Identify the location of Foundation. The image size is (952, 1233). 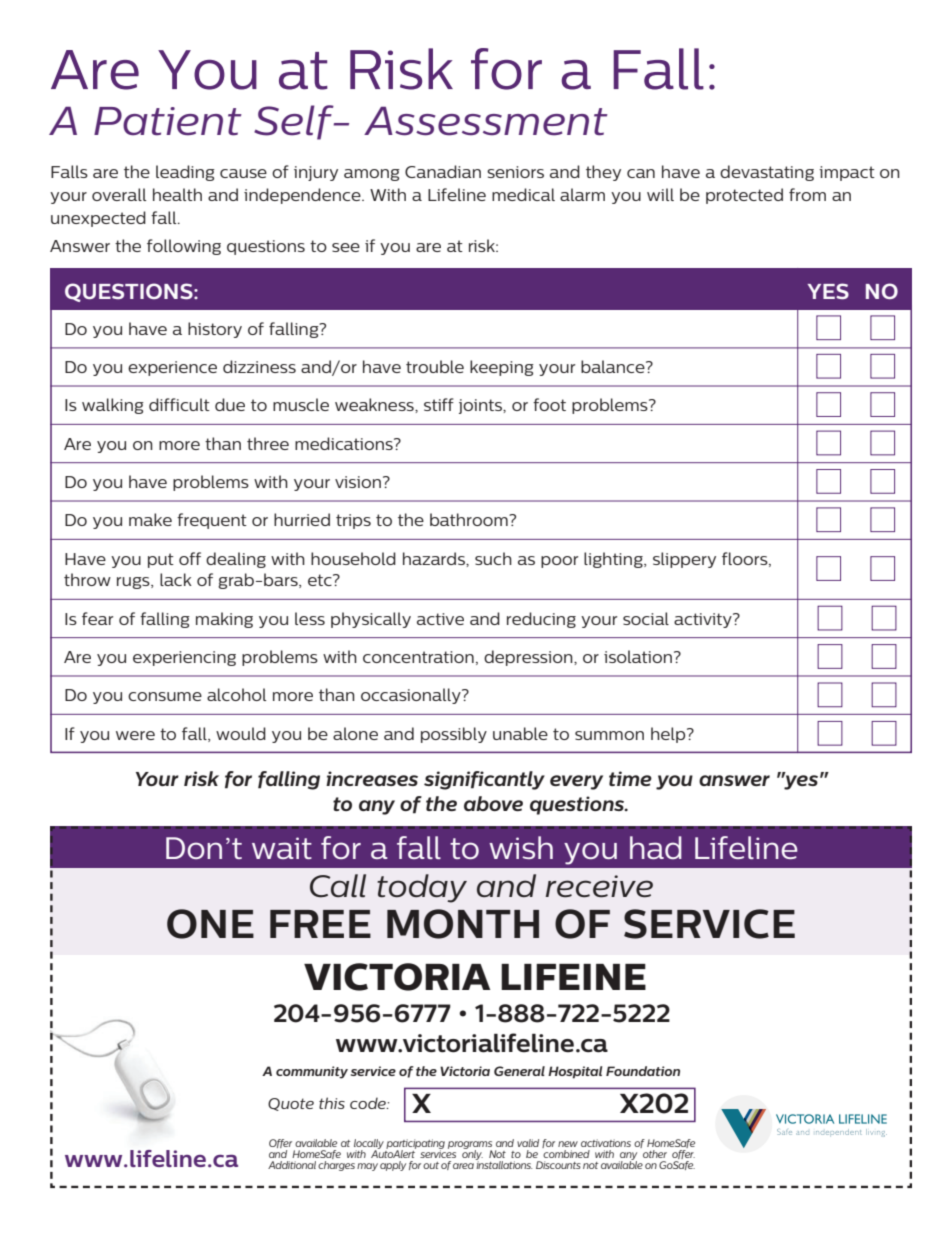
(643, 1071).
